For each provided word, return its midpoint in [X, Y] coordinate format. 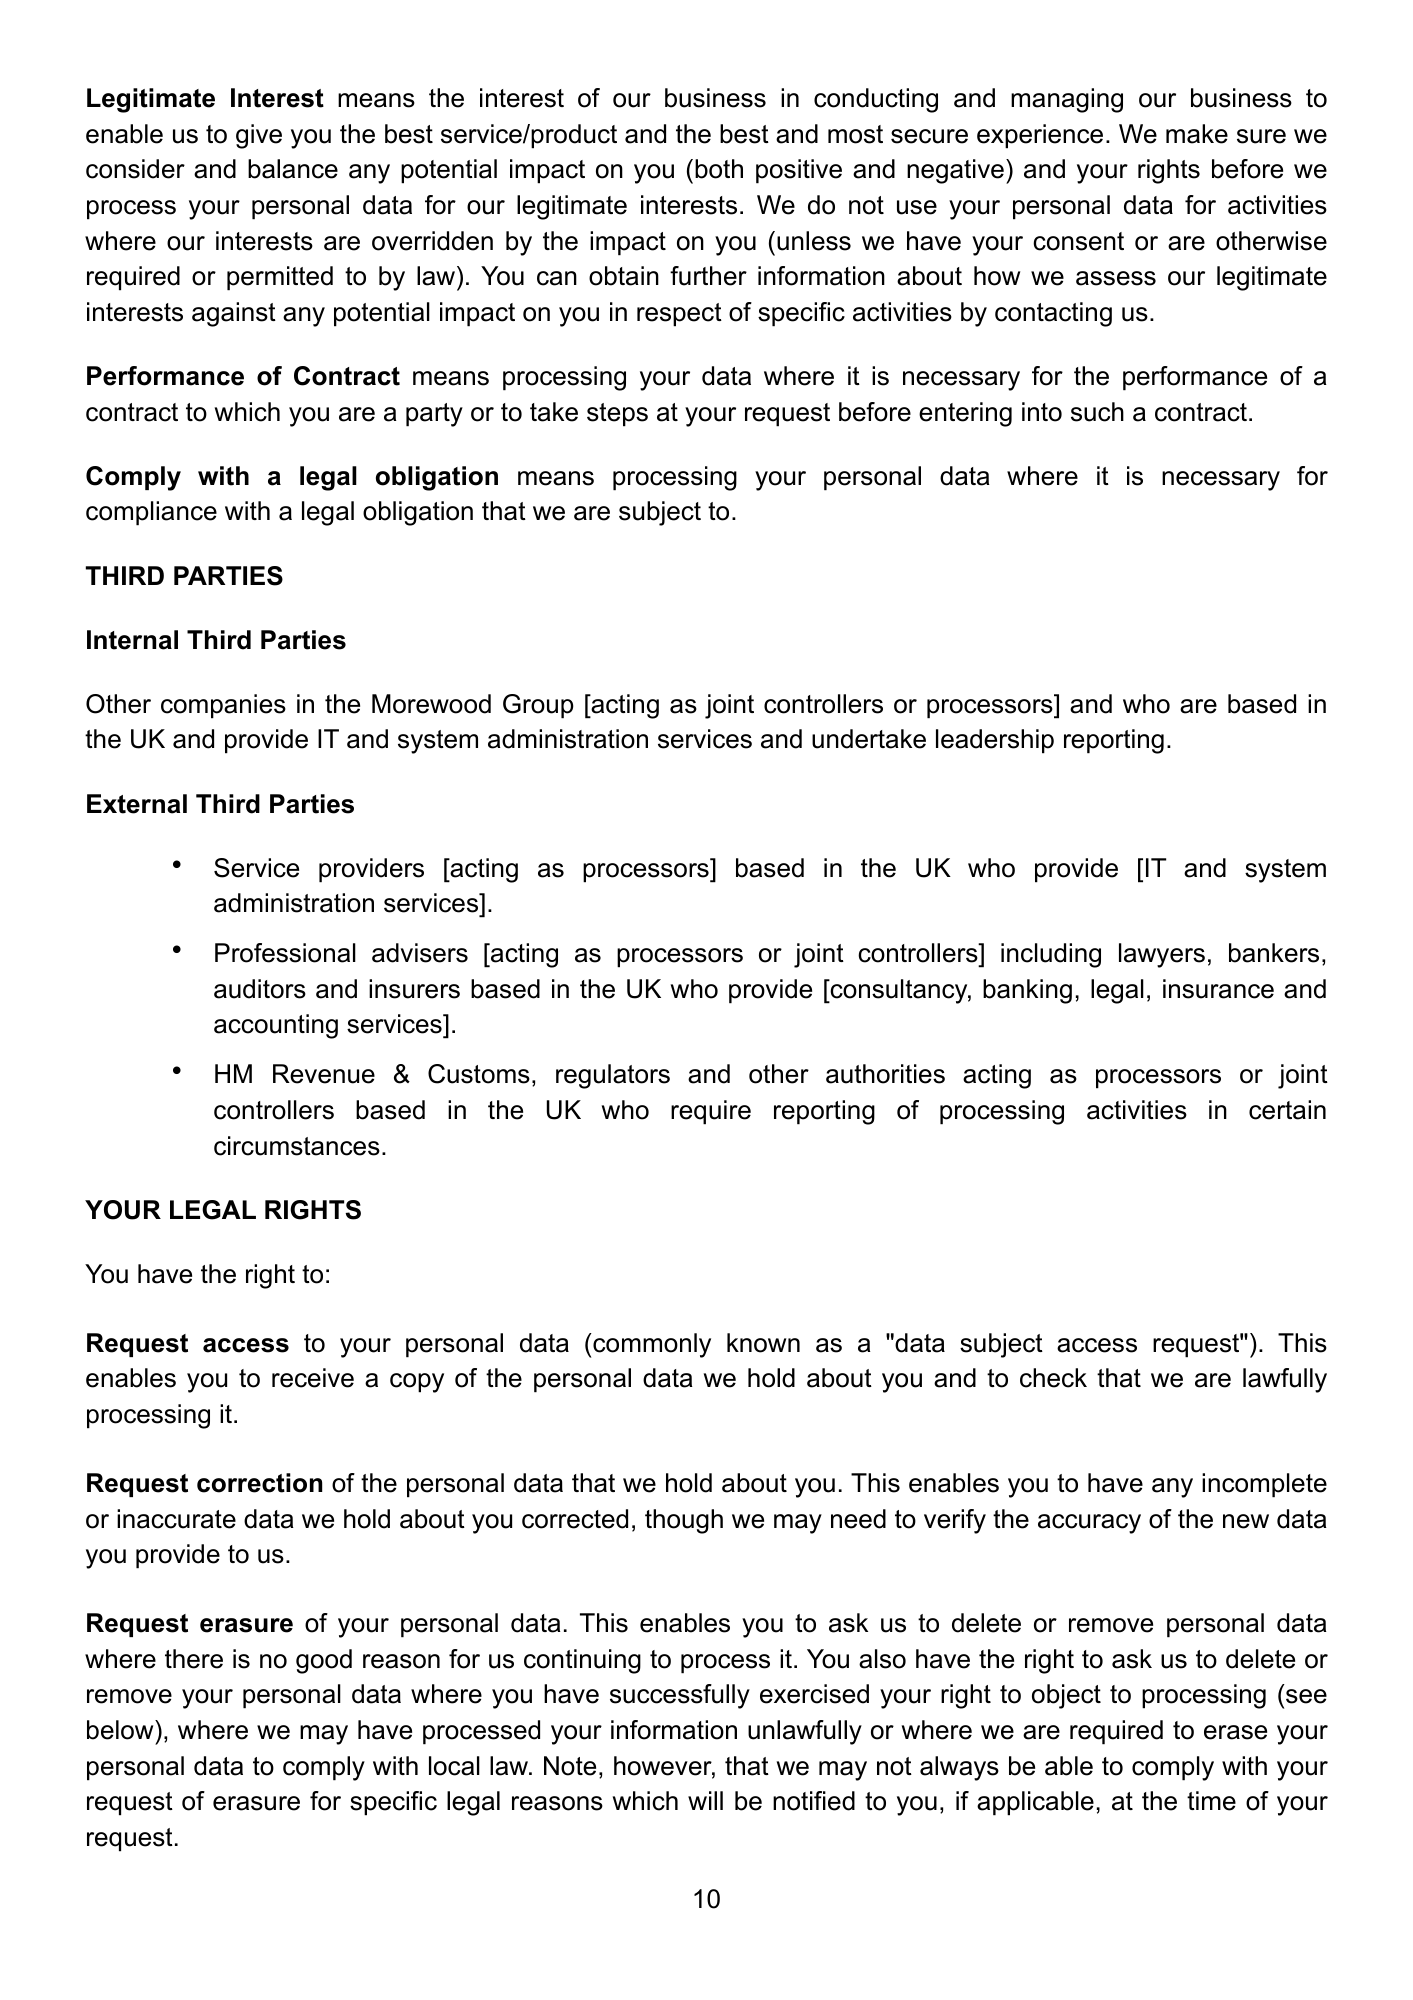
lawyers [1162, 955]
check [1053, 1378]
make [1197, 134]
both [719, 169]
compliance [151, 513]
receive [313, 1378]
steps [617, 415]
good [324, 1661]
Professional [285, 953]
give [259, 136]
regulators [613, 1076]
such [1097, 412]
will [705, 1800]
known [763, 1343]
